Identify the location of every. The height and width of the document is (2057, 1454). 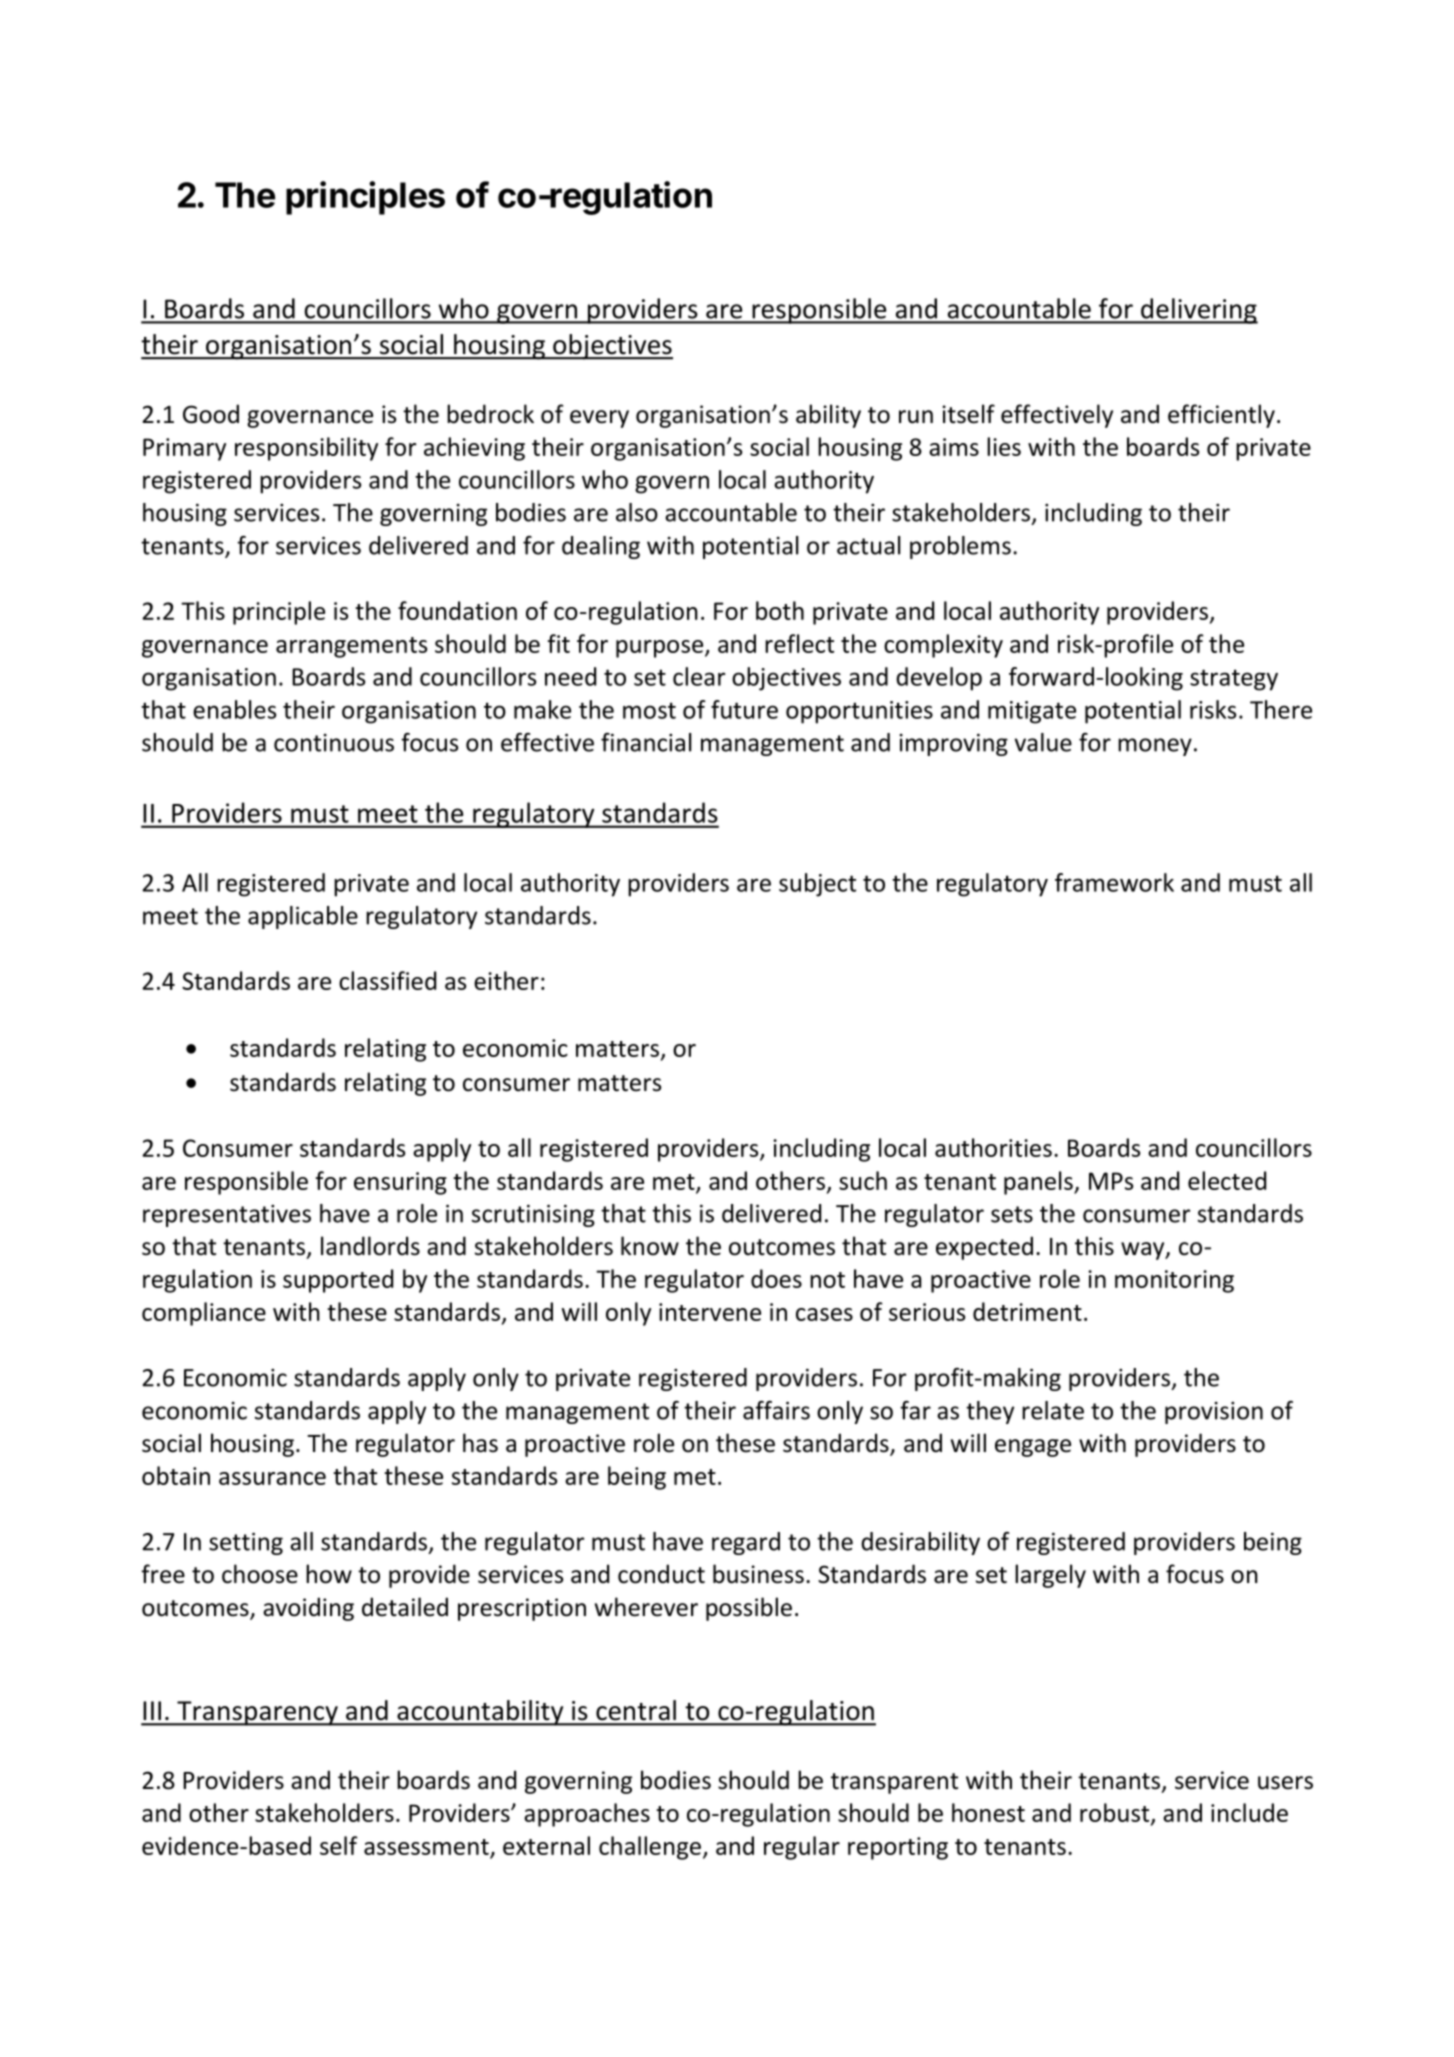
(599, 419).
